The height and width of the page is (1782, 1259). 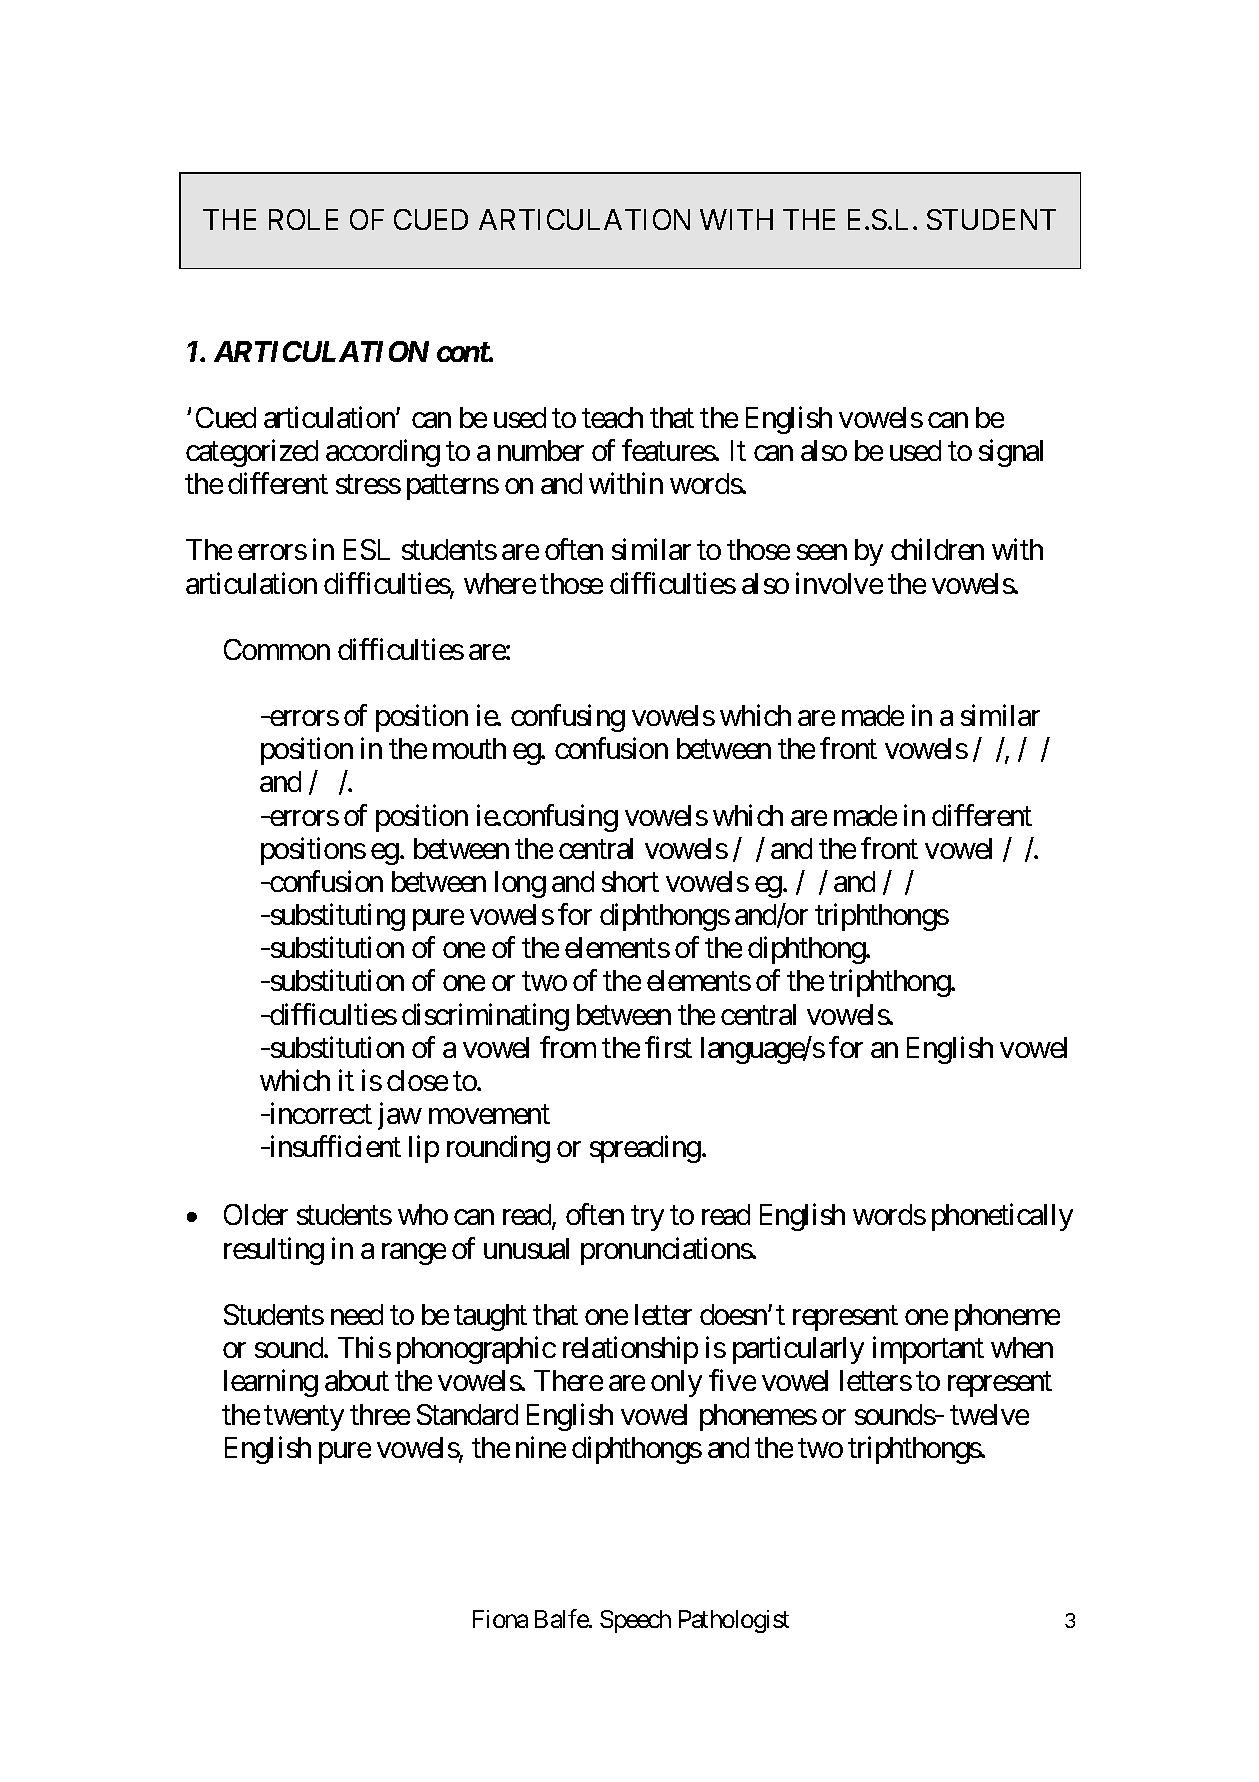 What do you see at coordinates (635, 1621) in the page?
I see `Speech` at bounding box center [635, 1621].
